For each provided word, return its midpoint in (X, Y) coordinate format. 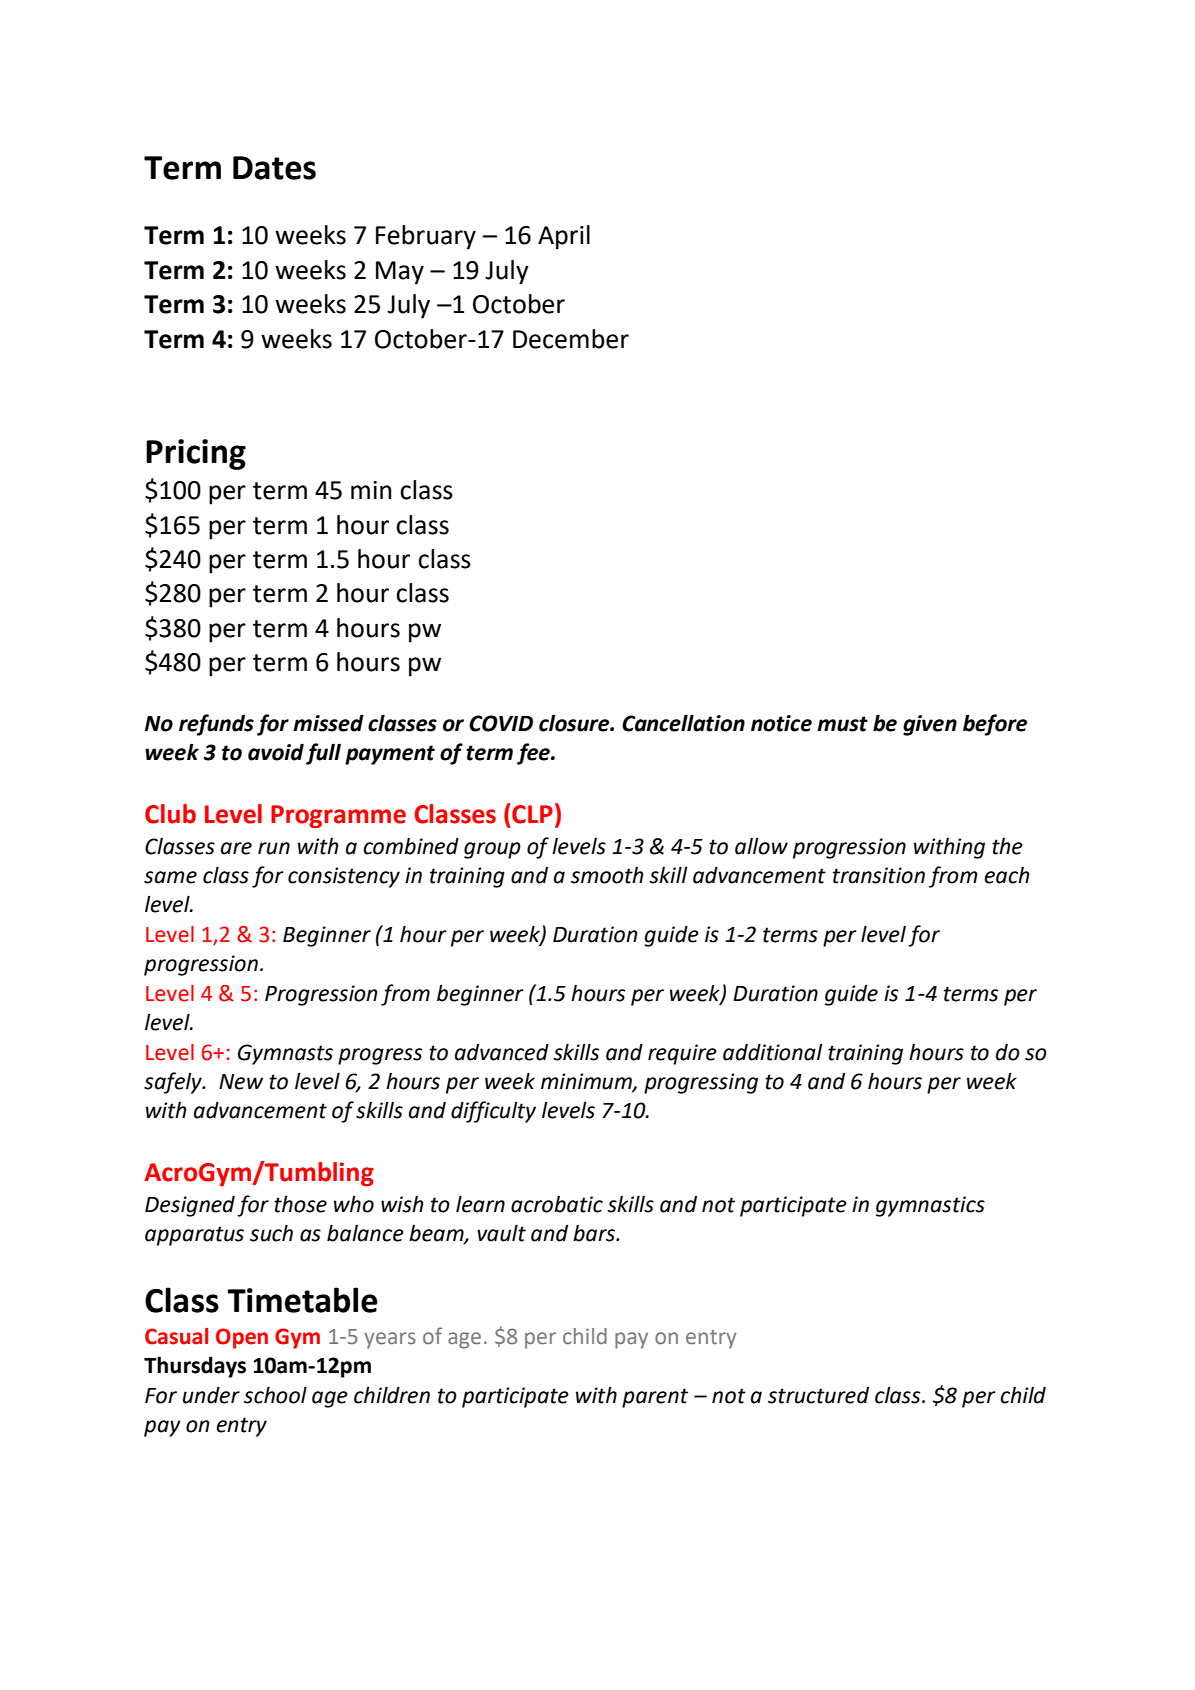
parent (655, 1398)
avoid (276, 752)
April (564, 237)
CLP (532, 814)
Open (242, 1338)
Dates (274, 168)
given (930, 725)
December (571, 339)
